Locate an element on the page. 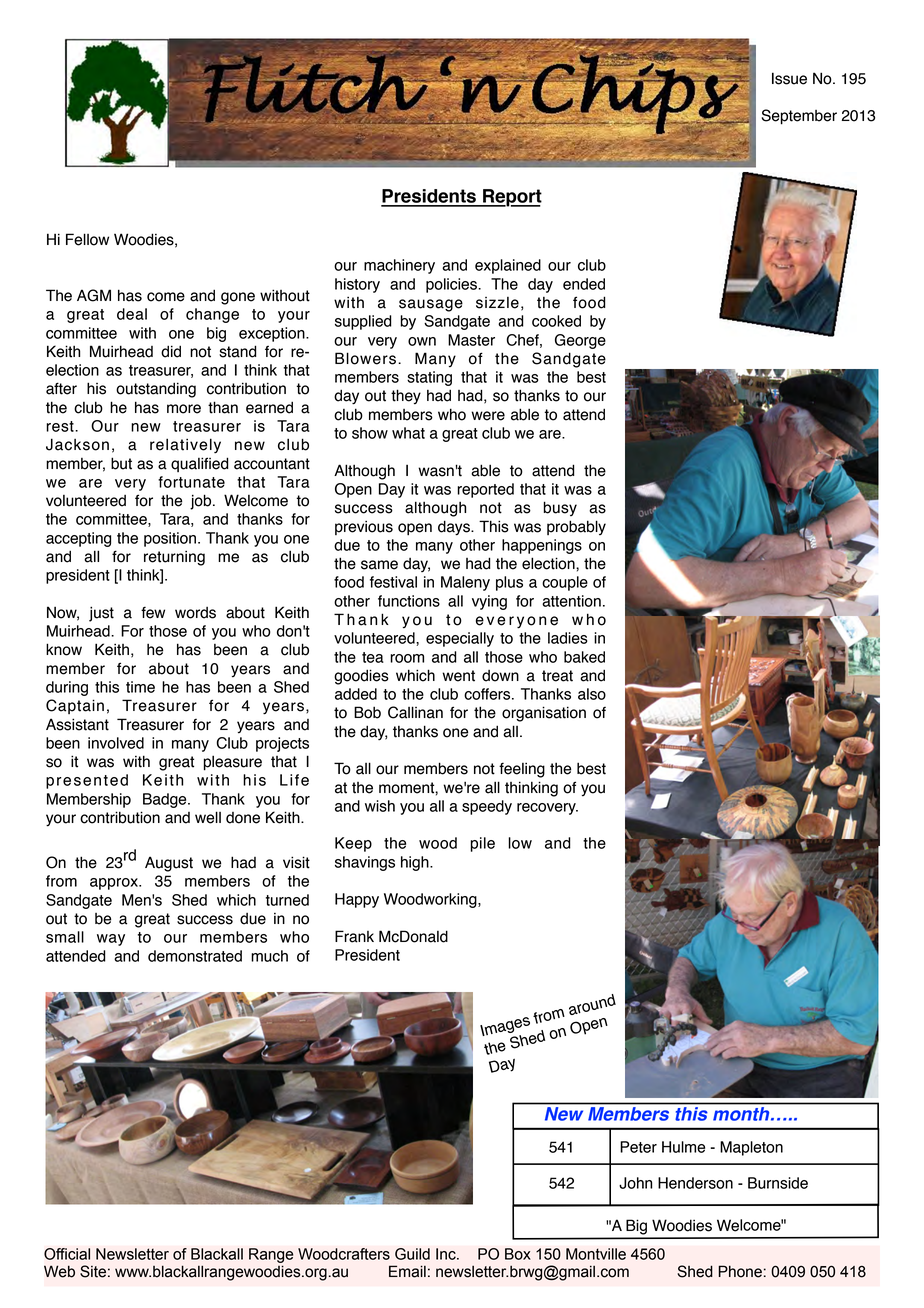 This document has width=924, height=1308. days is located at coordinates (455, 528).
